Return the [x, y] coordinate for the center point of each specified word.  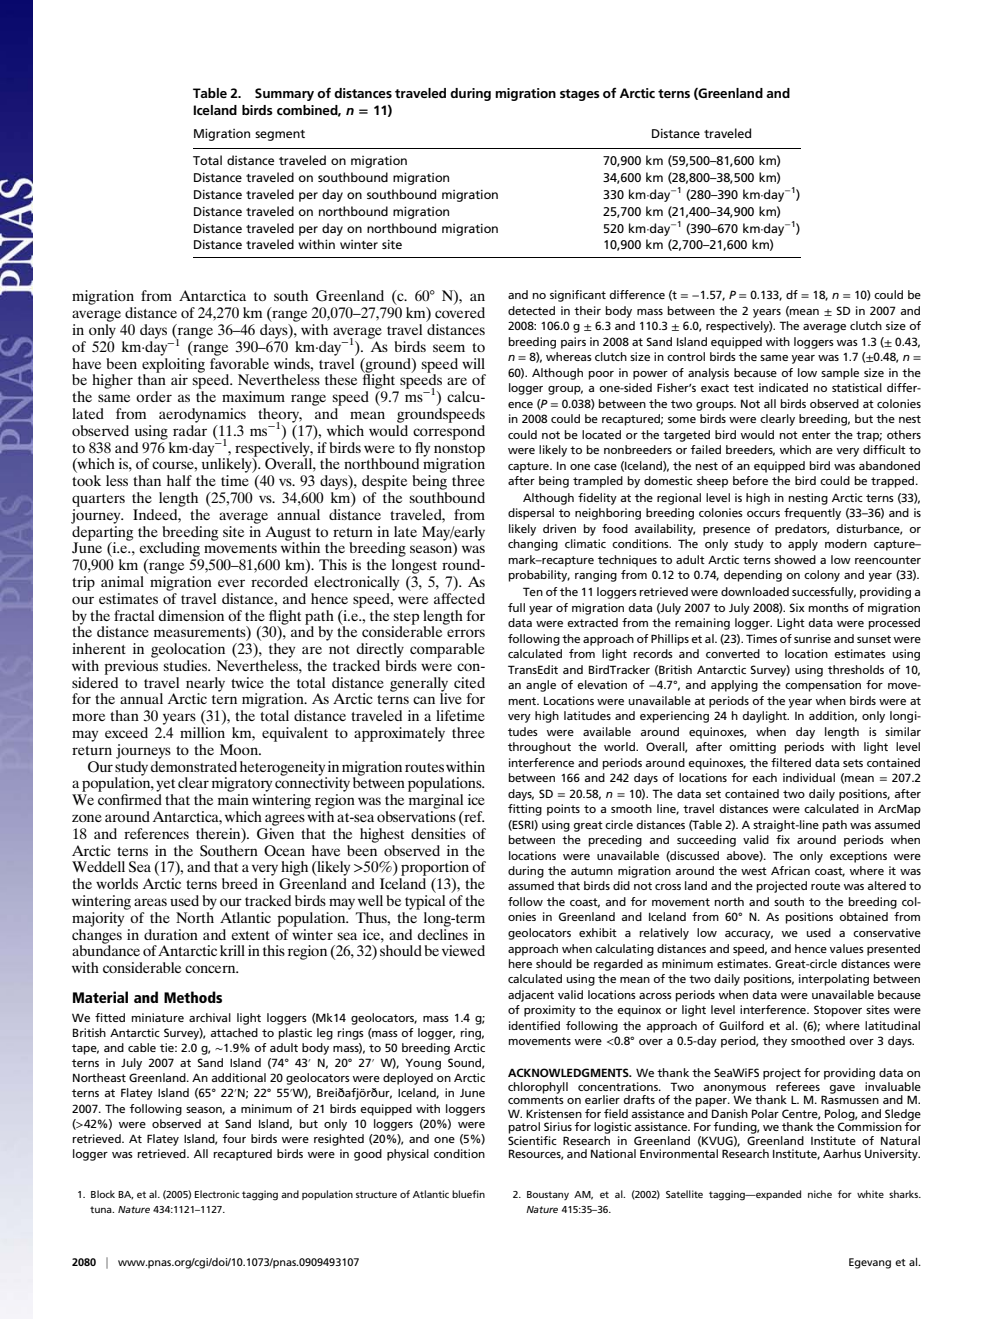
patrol [524, 1128]
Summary [284, 94]
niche [820, 1194]
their [587, 310]
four [234, 1138]
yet [165, 787]
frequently [812, 514]
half [179, 480]
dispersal [531, 514]
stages [580, 95]
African [790, 870]
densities [438, 832]
